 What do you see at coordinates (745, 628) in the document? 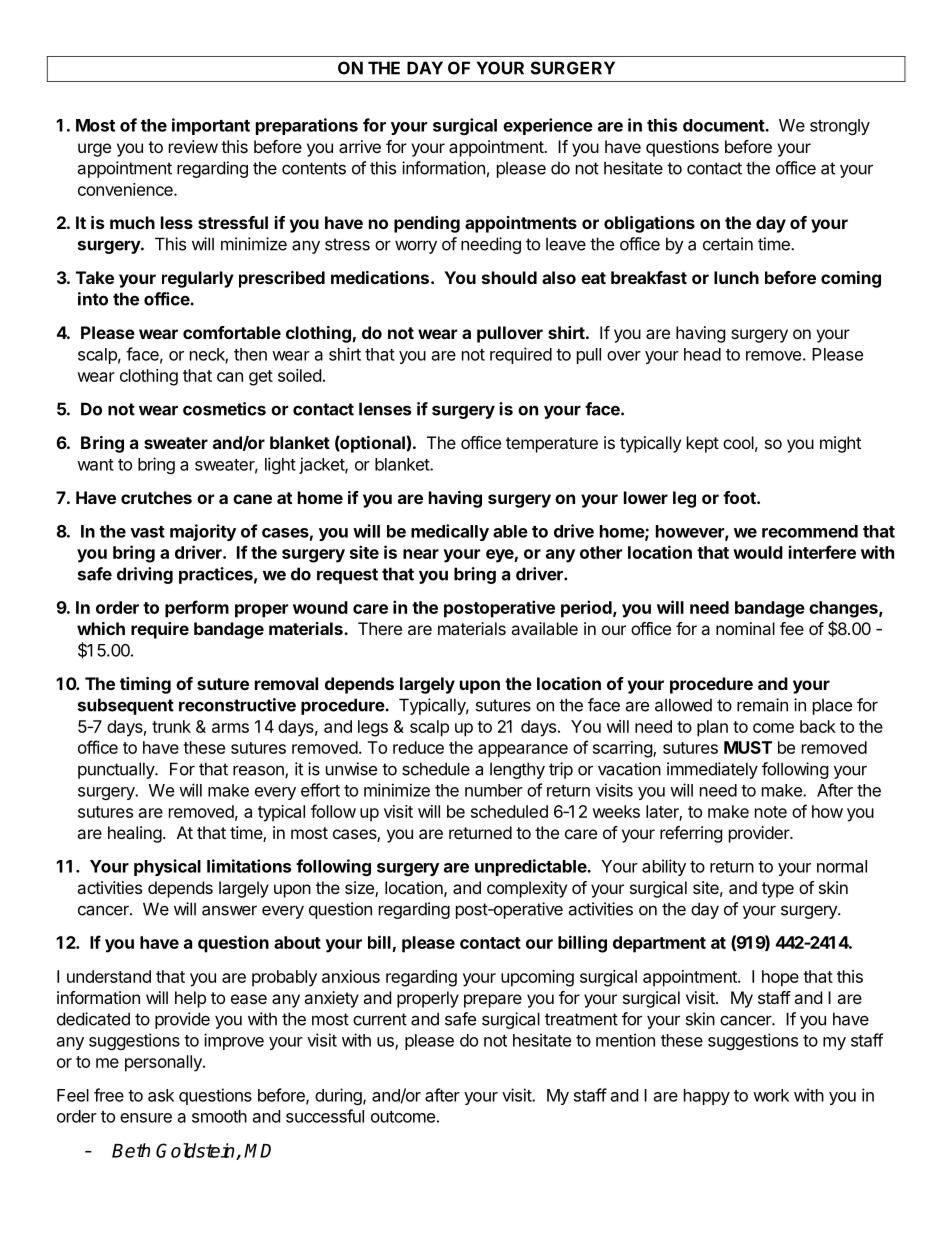
I see `nominal` at bounding box center [745, 628].
